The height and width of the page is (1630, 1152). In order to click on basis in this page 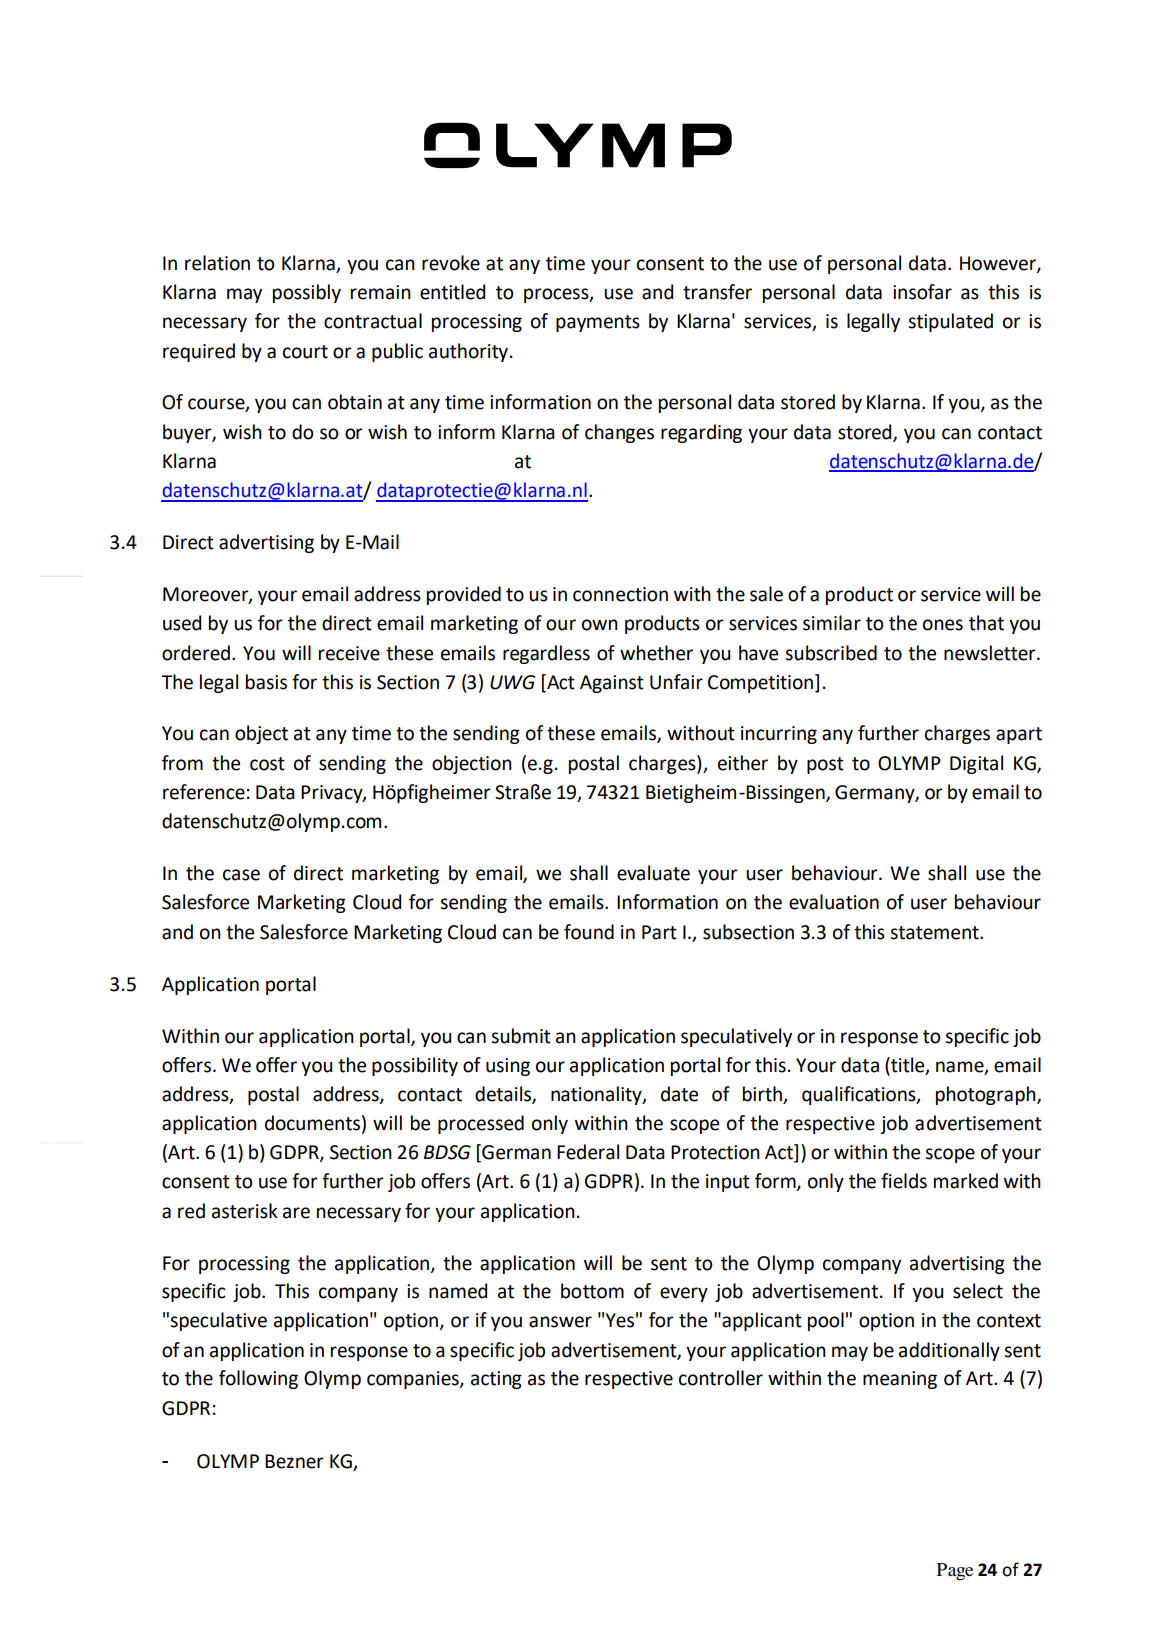, I will do `click(266, 682)`.
